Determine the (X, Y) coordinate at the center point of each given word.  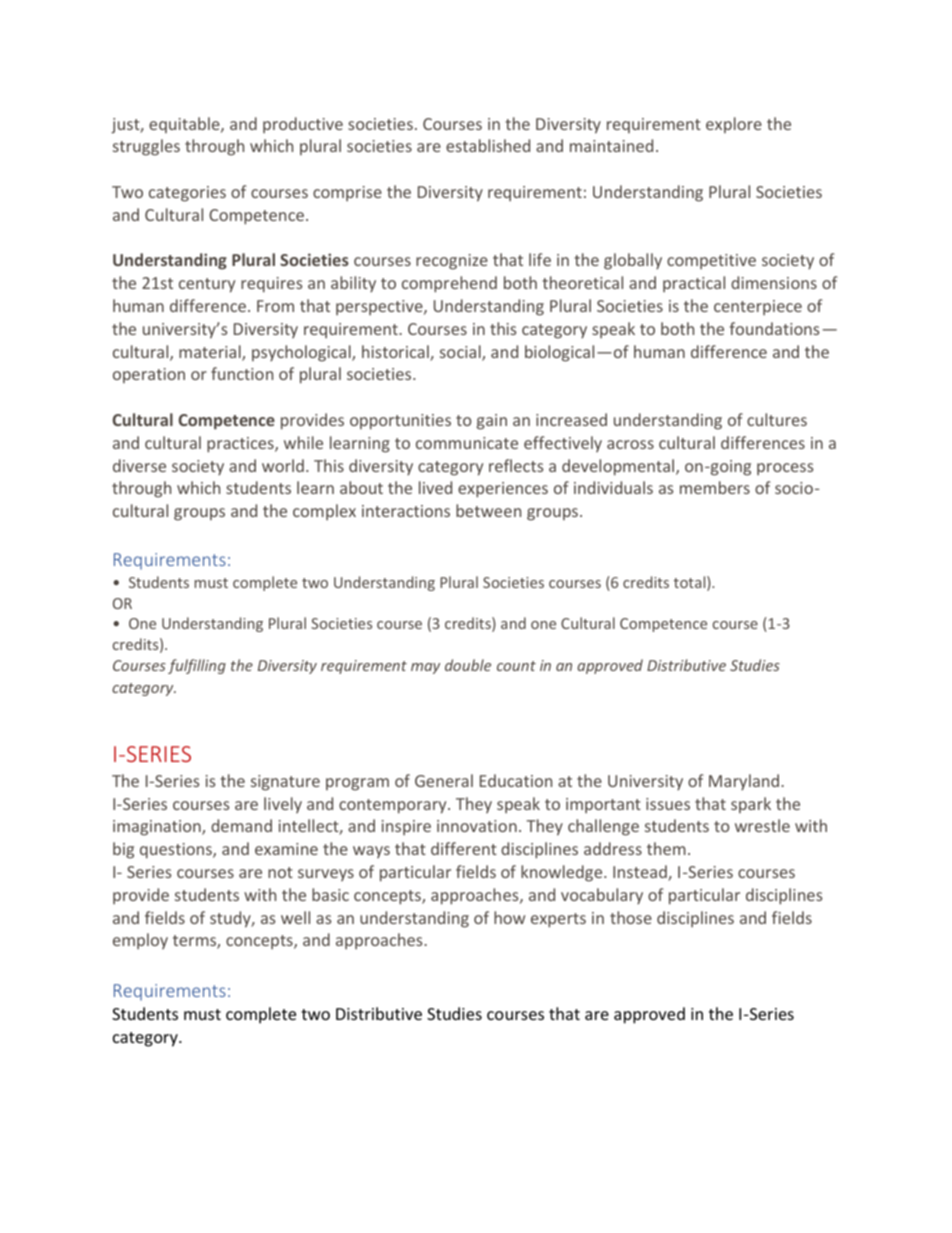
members (715, 487)
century (207, 285)
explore (734, 125)
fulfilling (197, 666)
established (488, 145)
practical (694, 284)
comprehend (449, 284)
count (516, 666)
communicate (467, 443)
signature (285, 783)
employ (140, 941)
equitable (185, 125)
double (468, 665)
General (444, 780)
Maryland (745, 782)
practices (241, 445)
